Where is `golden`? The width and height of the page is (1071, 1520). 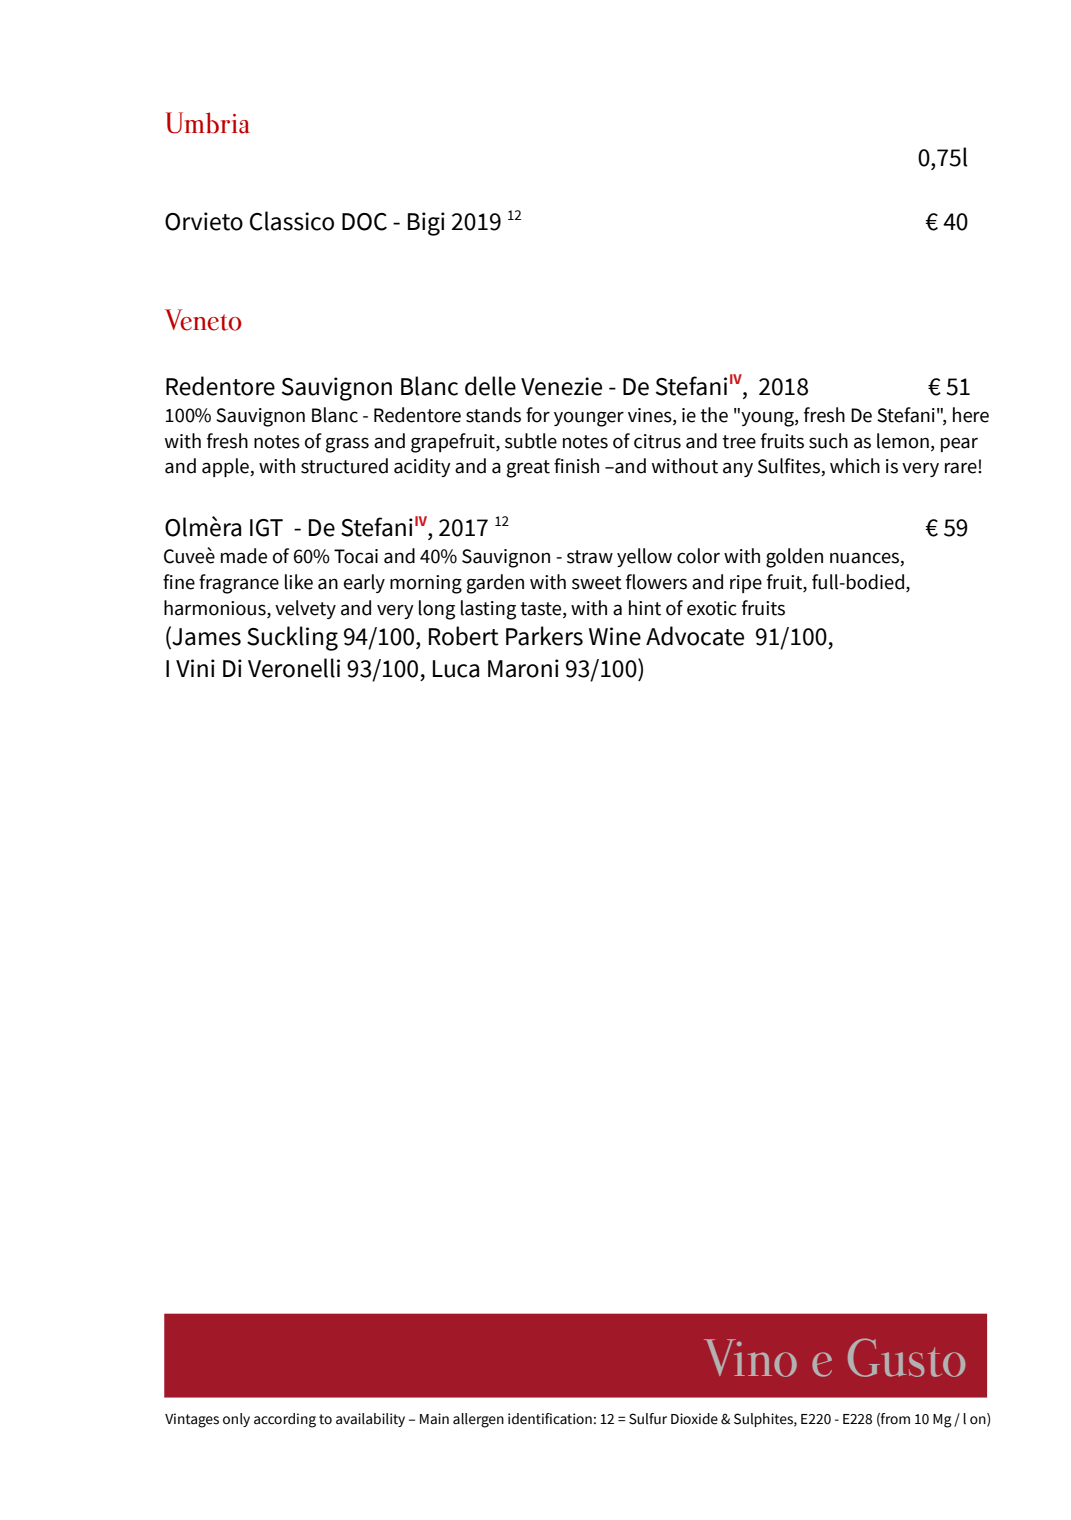 golden is located at coordinates (794, 558).
